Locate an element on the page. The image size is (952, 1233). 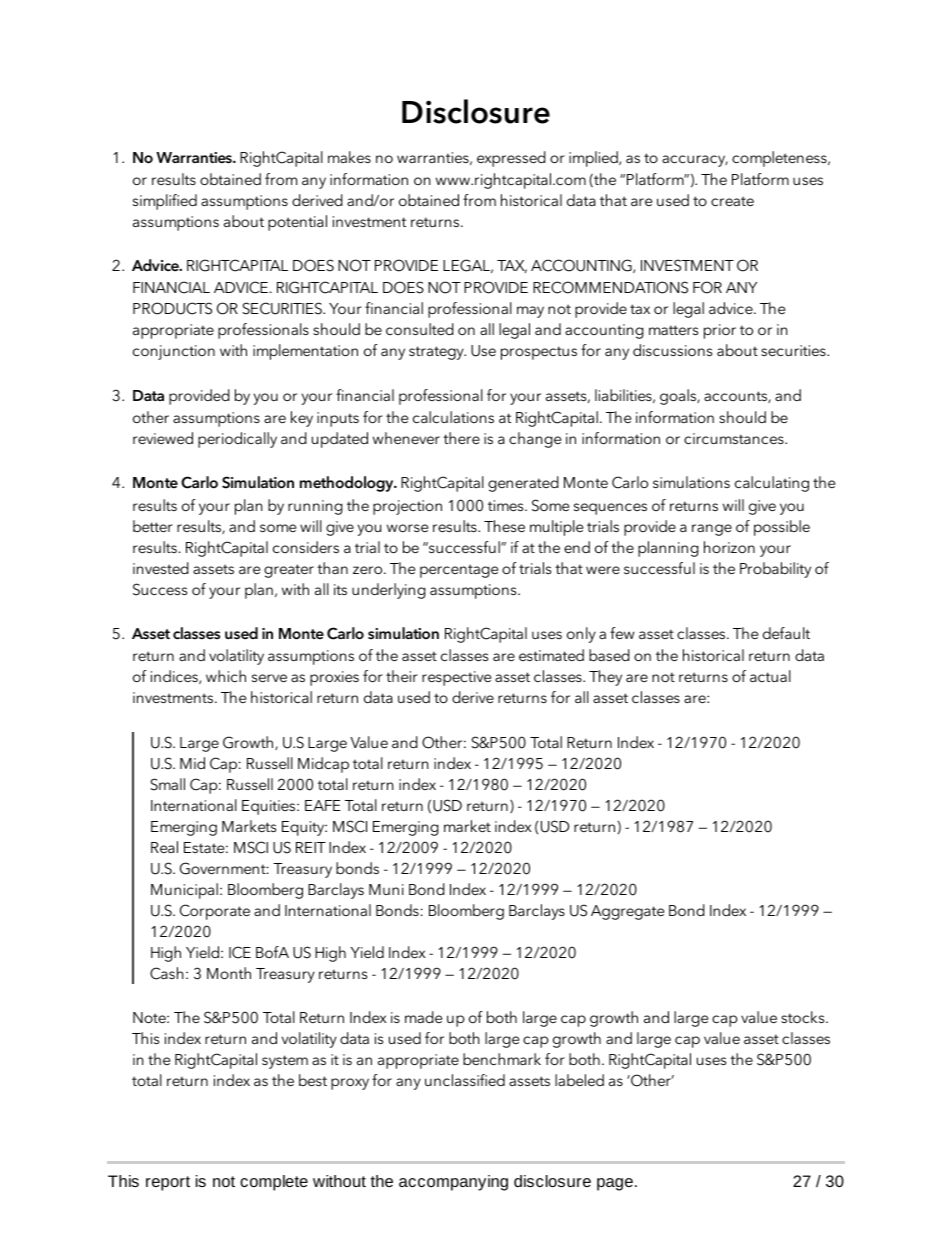
actual is located at coordinates (770, 676).
